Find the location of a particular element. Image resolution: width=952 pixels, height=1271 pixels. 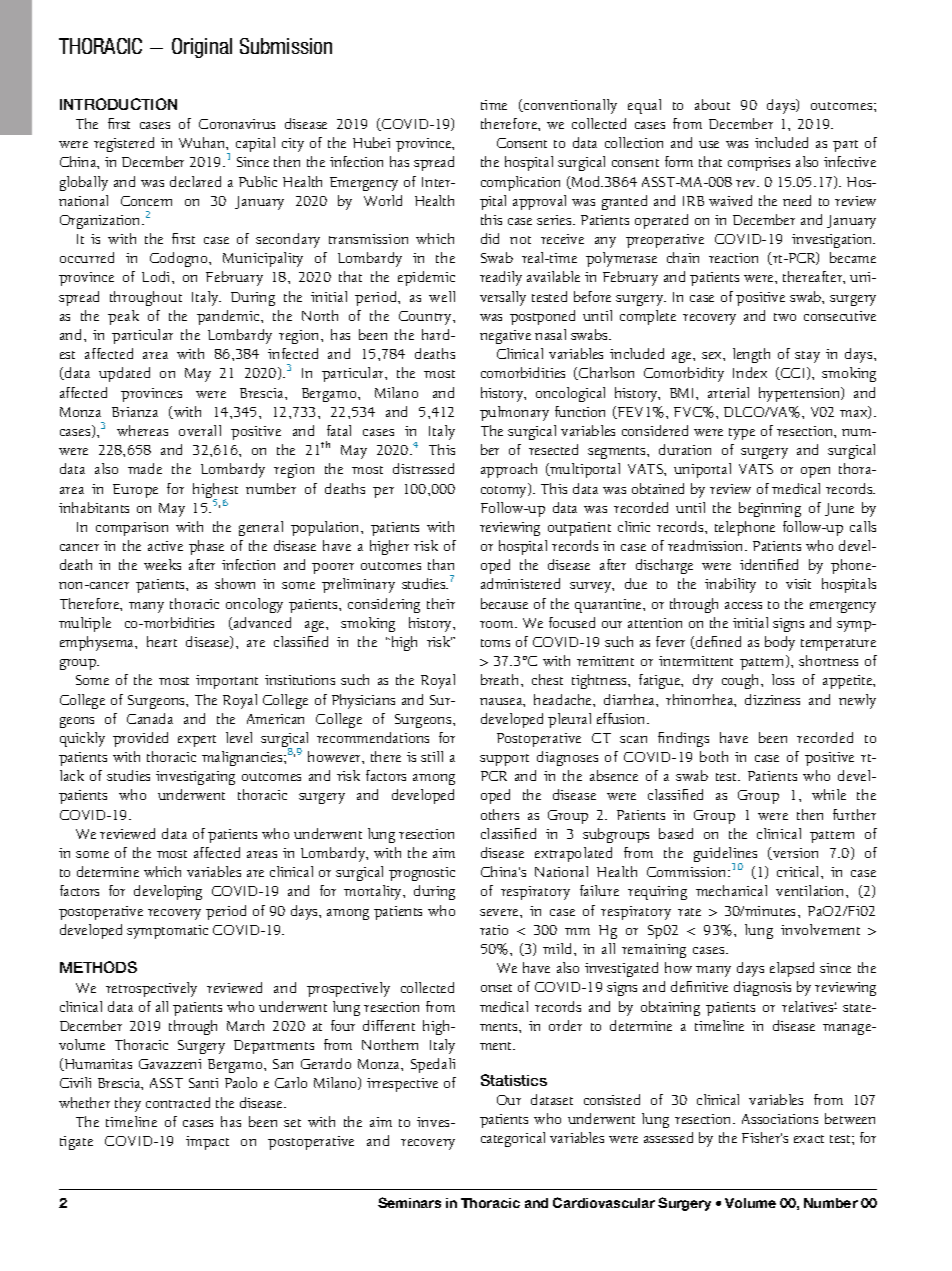

registered is located at coordinates (124, 144).
